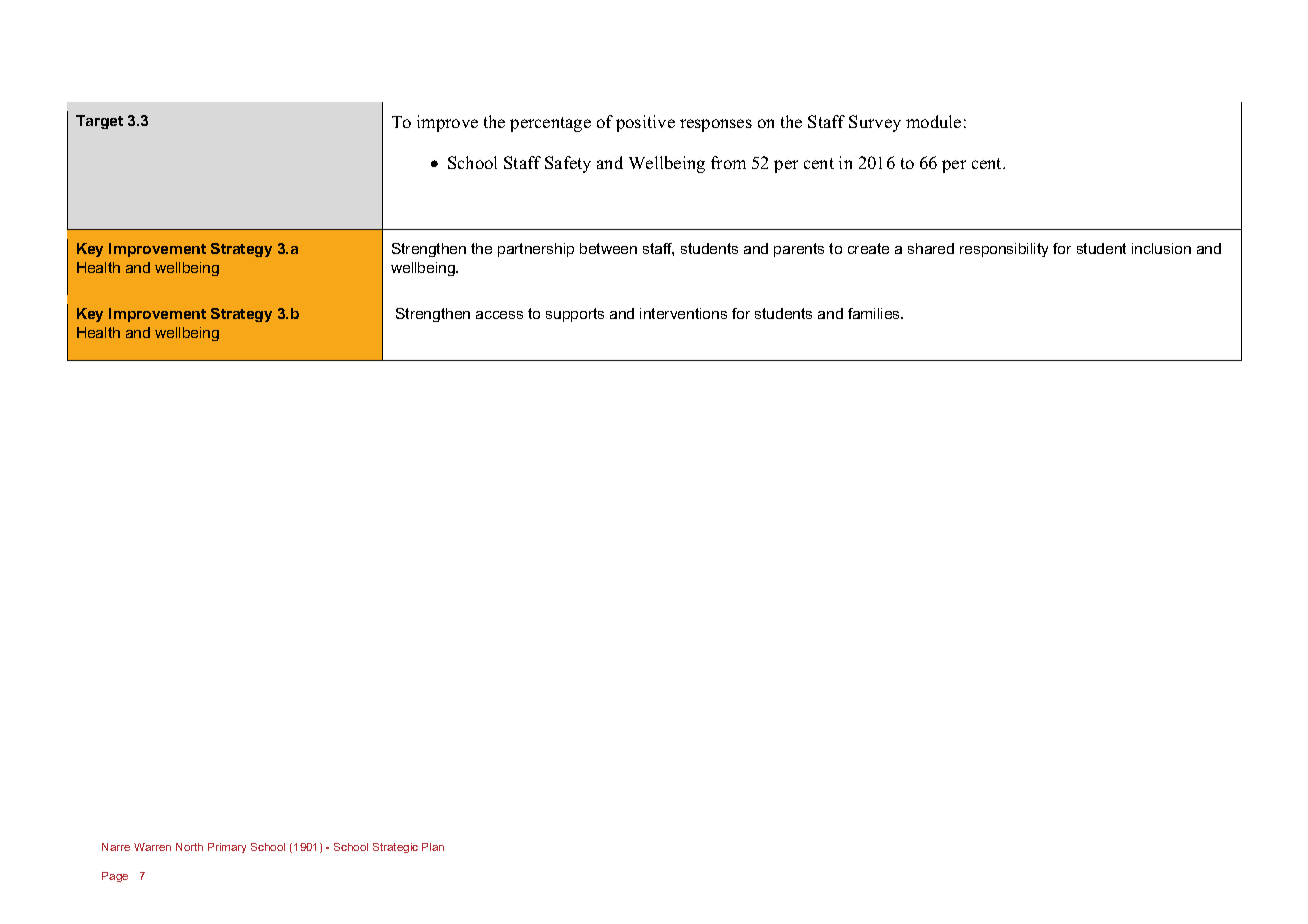  Describe the element at coordinates (433, 847) in the page. I see `Plan` at that location.
